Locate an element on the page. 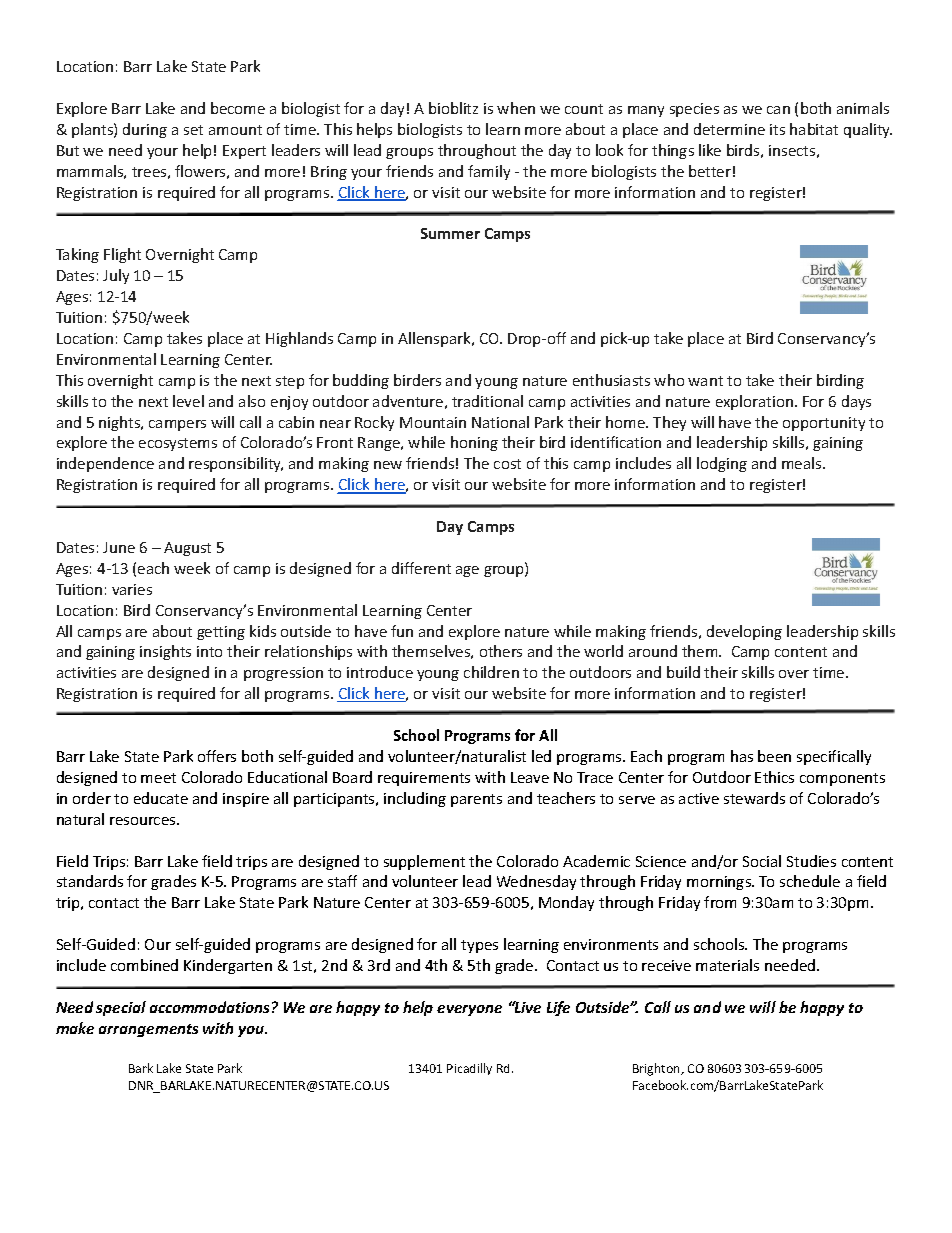 This document has height=1233, width=952. parents is located at coordinates (476, 800).
